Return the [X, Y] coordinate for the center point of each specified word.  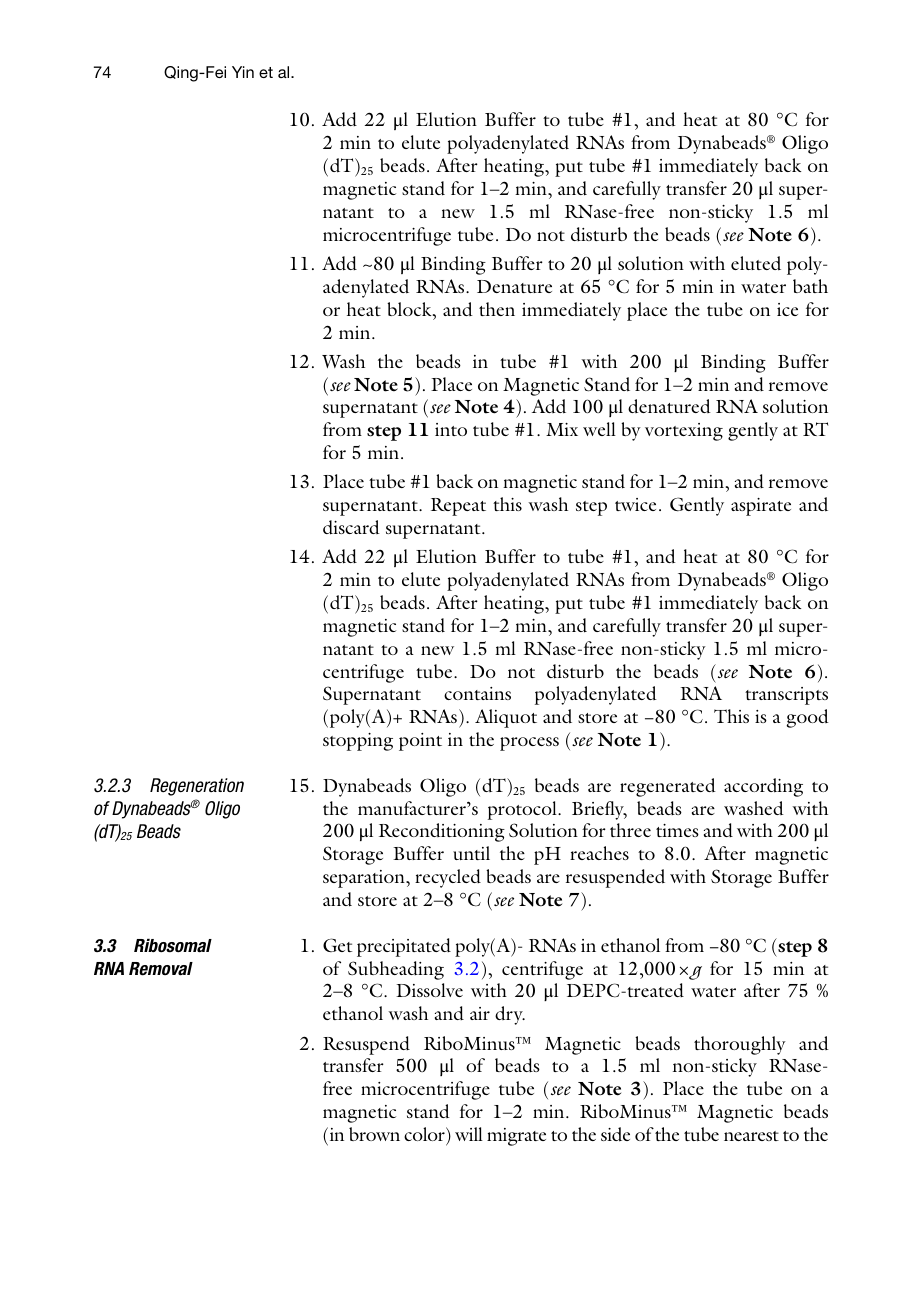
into [451, 429]
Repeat [458, 507]
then [497, 309]
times [677, 830]
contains [477, 693]
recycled [448, 878]
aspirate [761, 507]
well [599, 429]
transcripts [786, 696]
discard [351, 527]
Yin [243, 72]
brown [374, 1134]
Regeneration [197, 787]
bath [810, 286]
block [410, 309]
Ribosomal [173, 945]
